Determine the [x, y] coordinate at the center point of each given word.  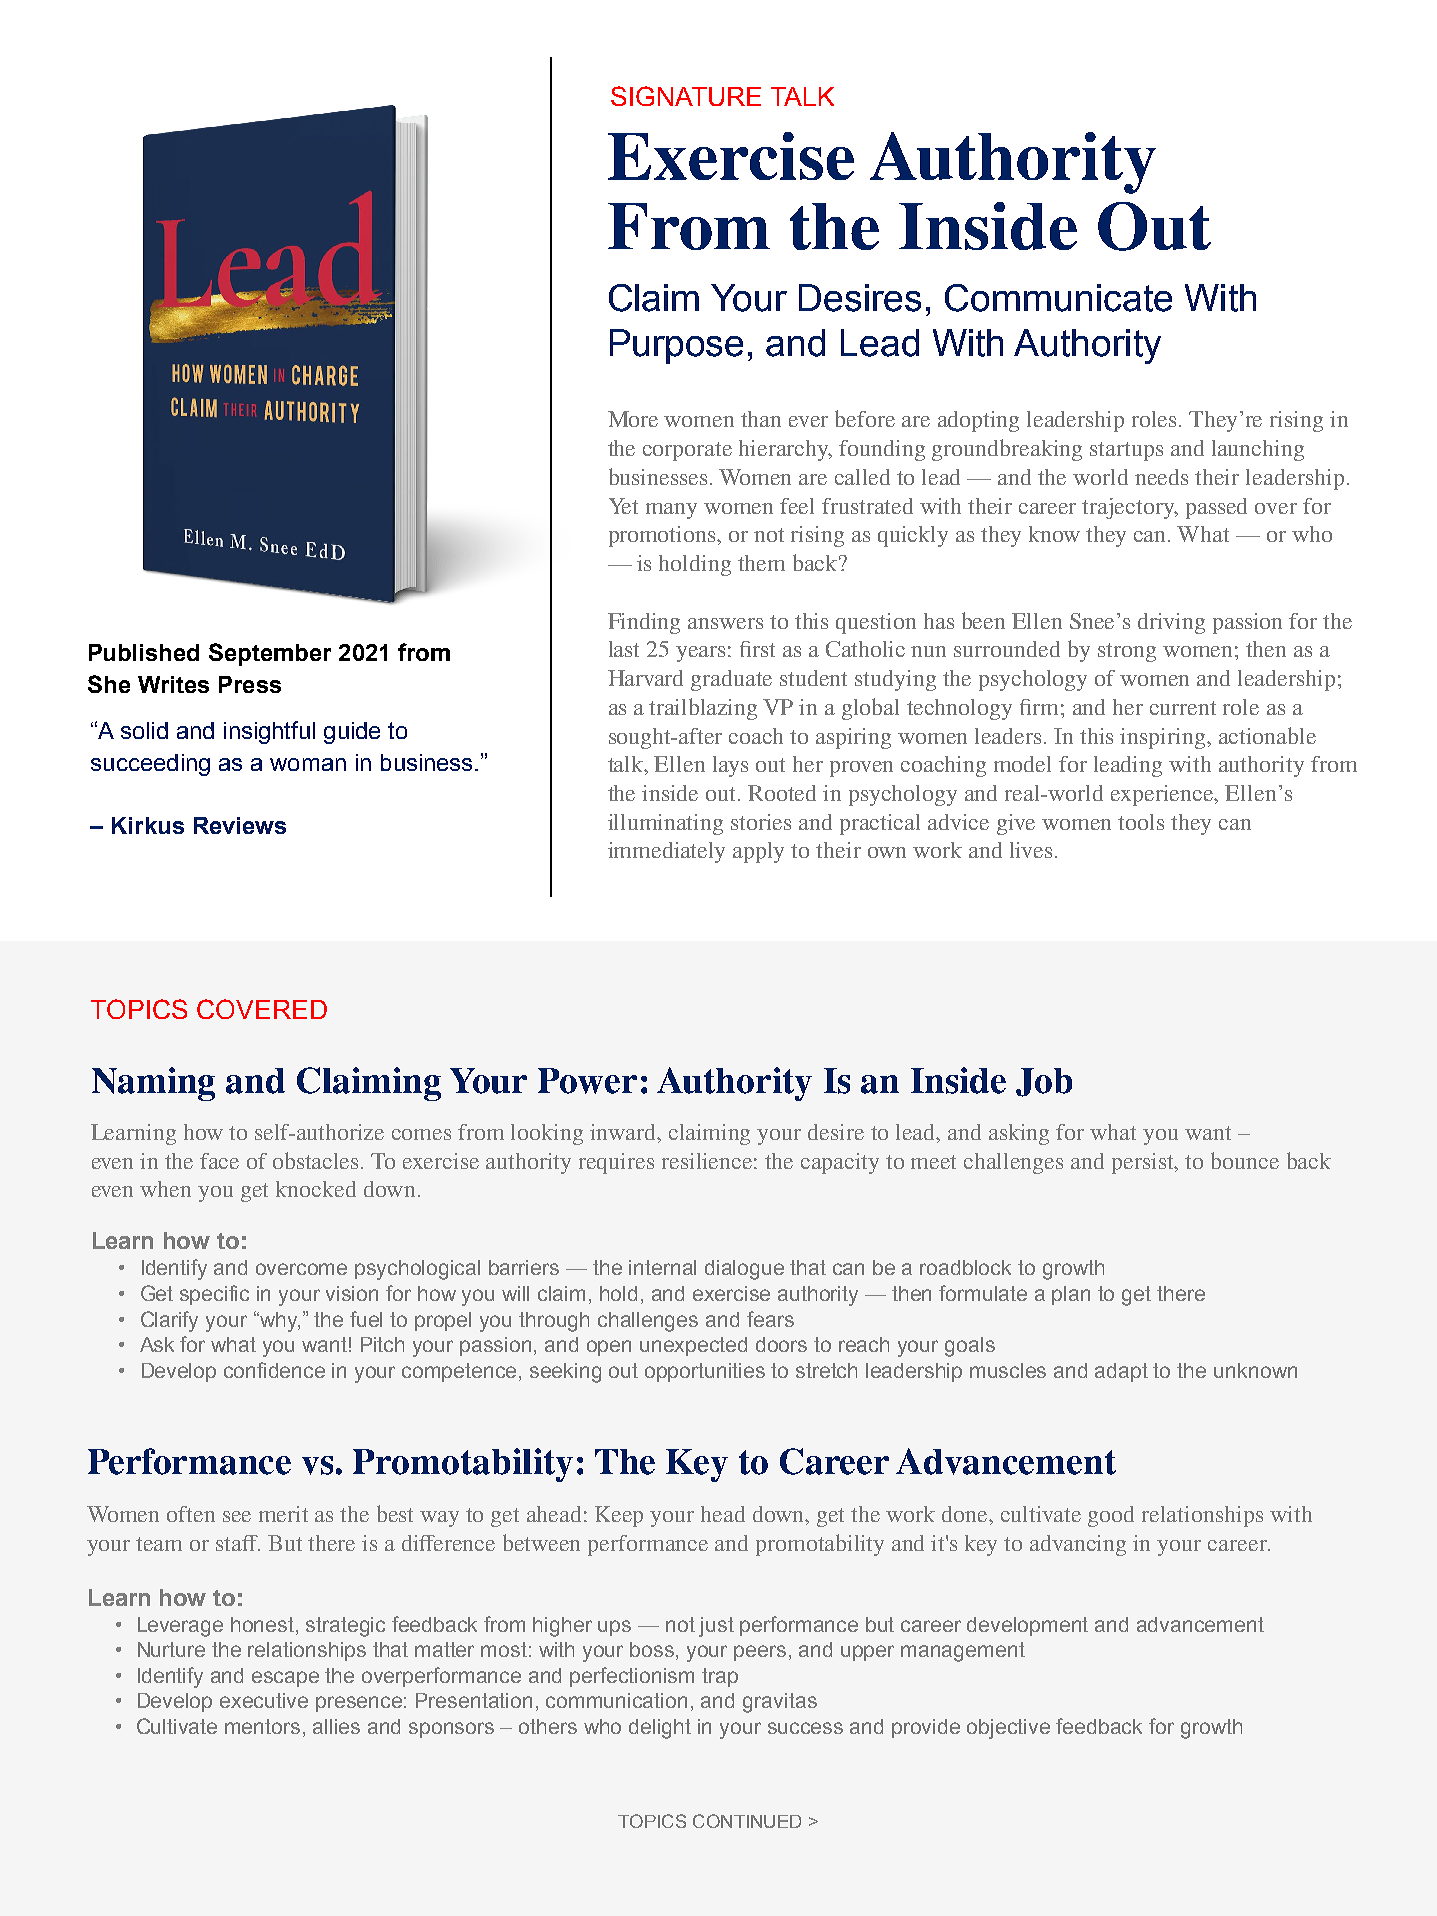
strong [1127, 652]
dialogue [744, 1270]
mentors [262, 1726]
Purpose [676, 346]
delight [660, 1729]
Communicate [1058, 298]
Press [250, 684]
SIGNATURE [686, 96]
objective [1008, 1729]
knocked [316, 1189]
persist [1144, 1163]
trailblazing [703, 709]
